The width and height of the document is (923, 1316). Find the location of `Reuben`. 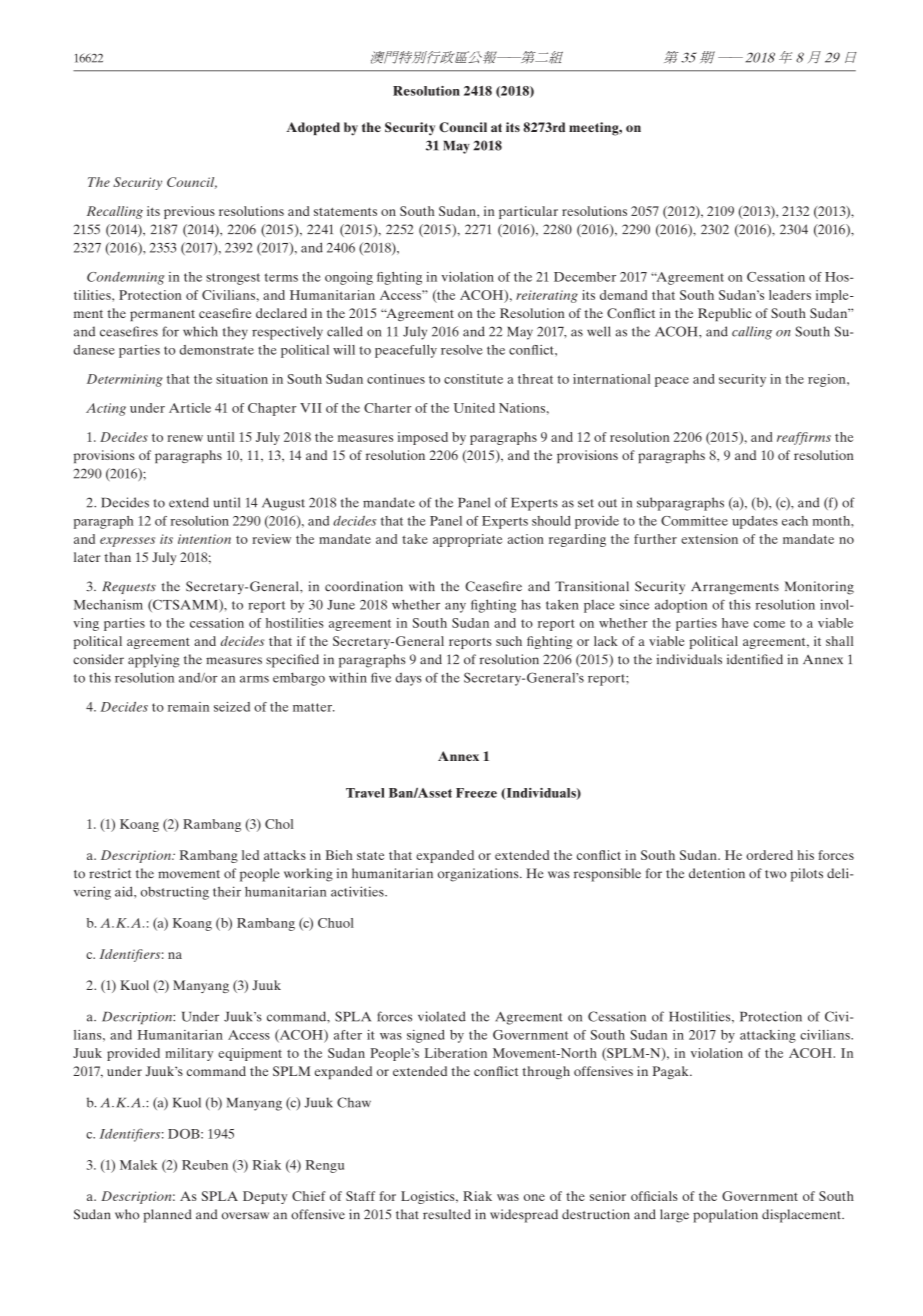

Reuben is located at coordinates (205, 1165).
